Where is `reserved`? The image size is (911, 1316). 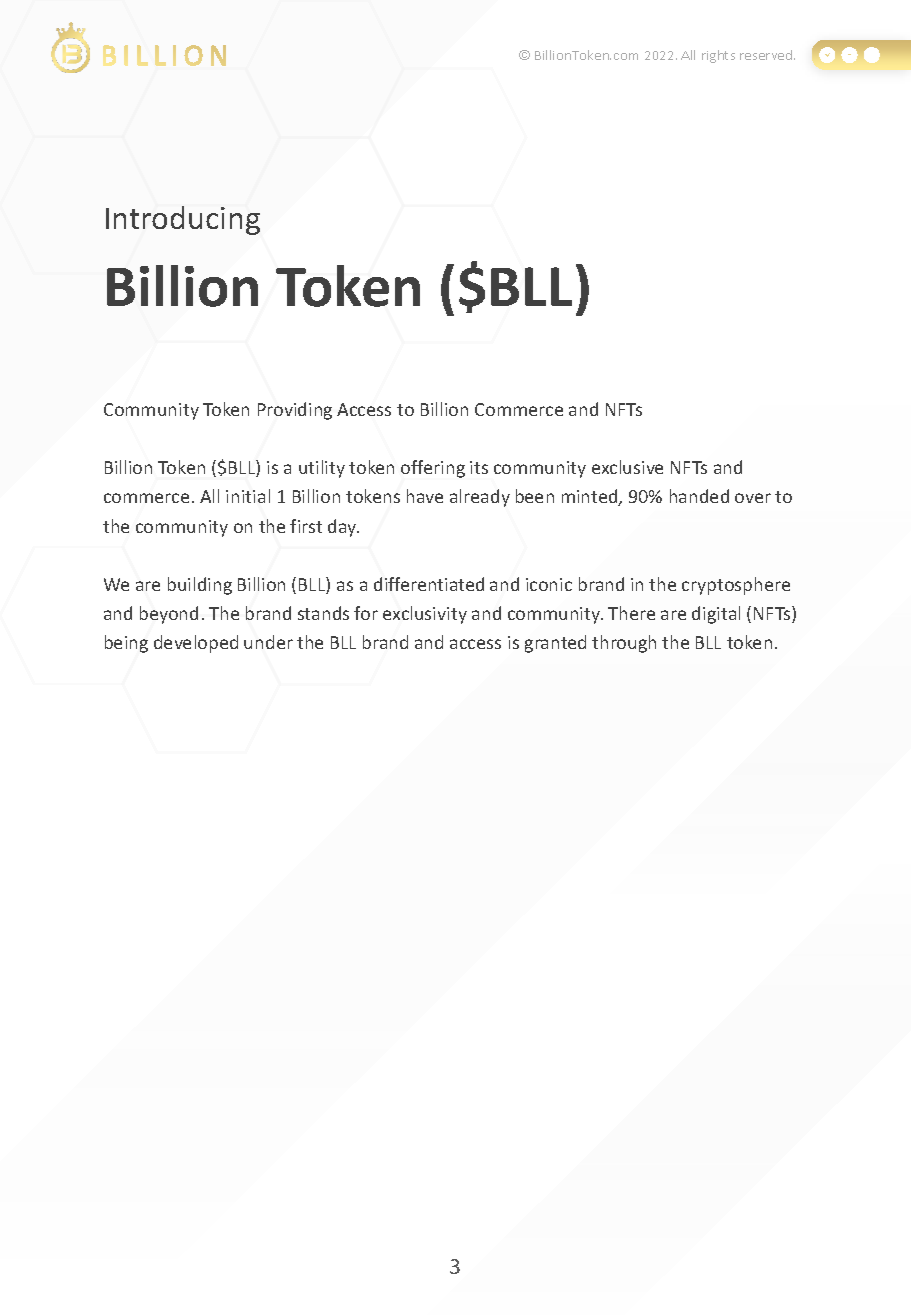 reserved is located at coordinates (767, 55).
